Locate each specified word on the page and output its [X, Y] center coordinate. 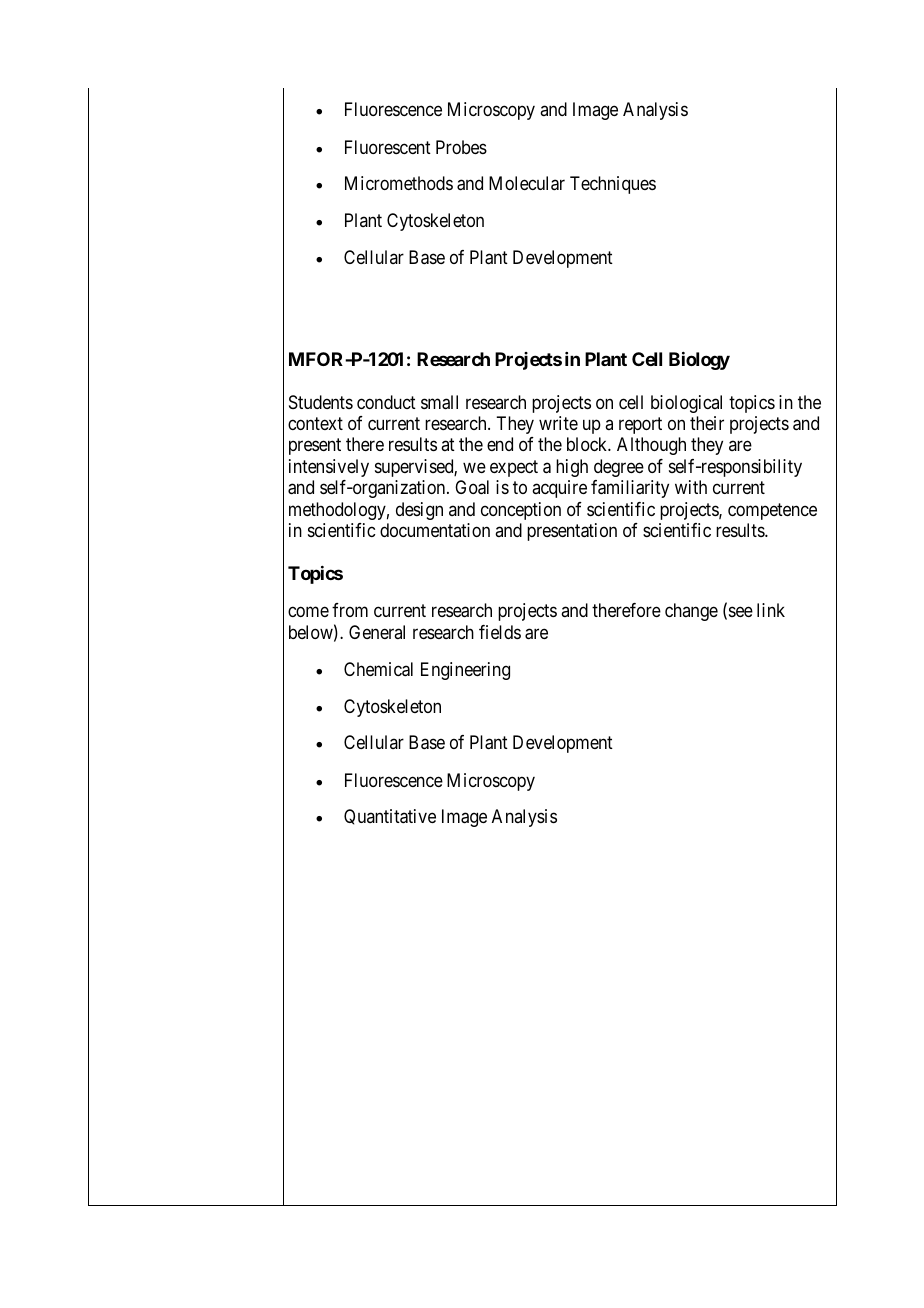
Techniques [613, 185]
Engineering [465, 671]
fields [500, 632]
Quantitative [390, 817]
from [350, 610]
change [691, 612]
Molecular [527, 183]
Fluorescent [388, 147]
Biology [699, 361]
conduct [386, 402]
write [558, 423]
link [771, 610]
